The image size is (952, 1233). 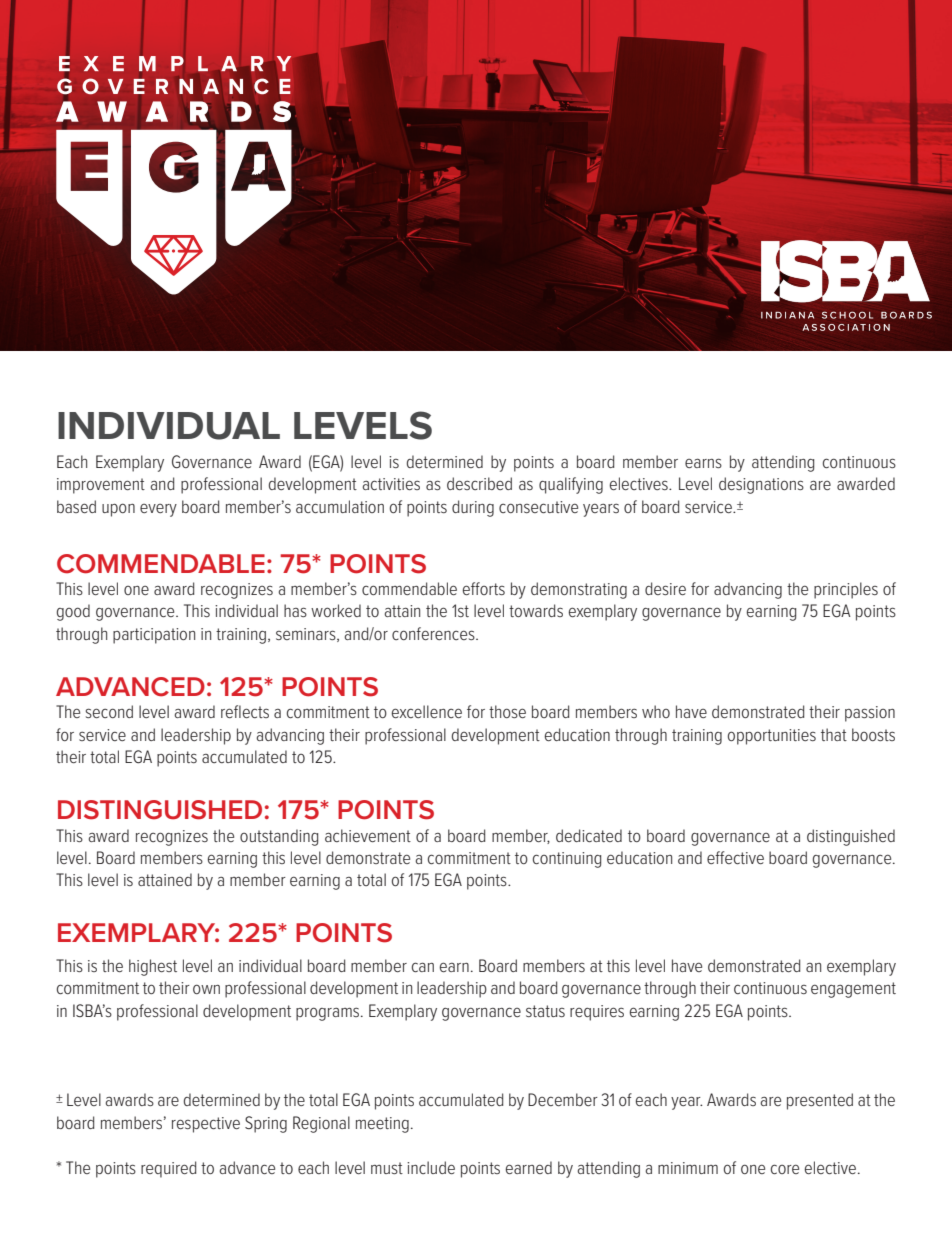 What do you see at coordinates (853, 990) in the image?
I see `engagement` at bounding box center [853, 990].
